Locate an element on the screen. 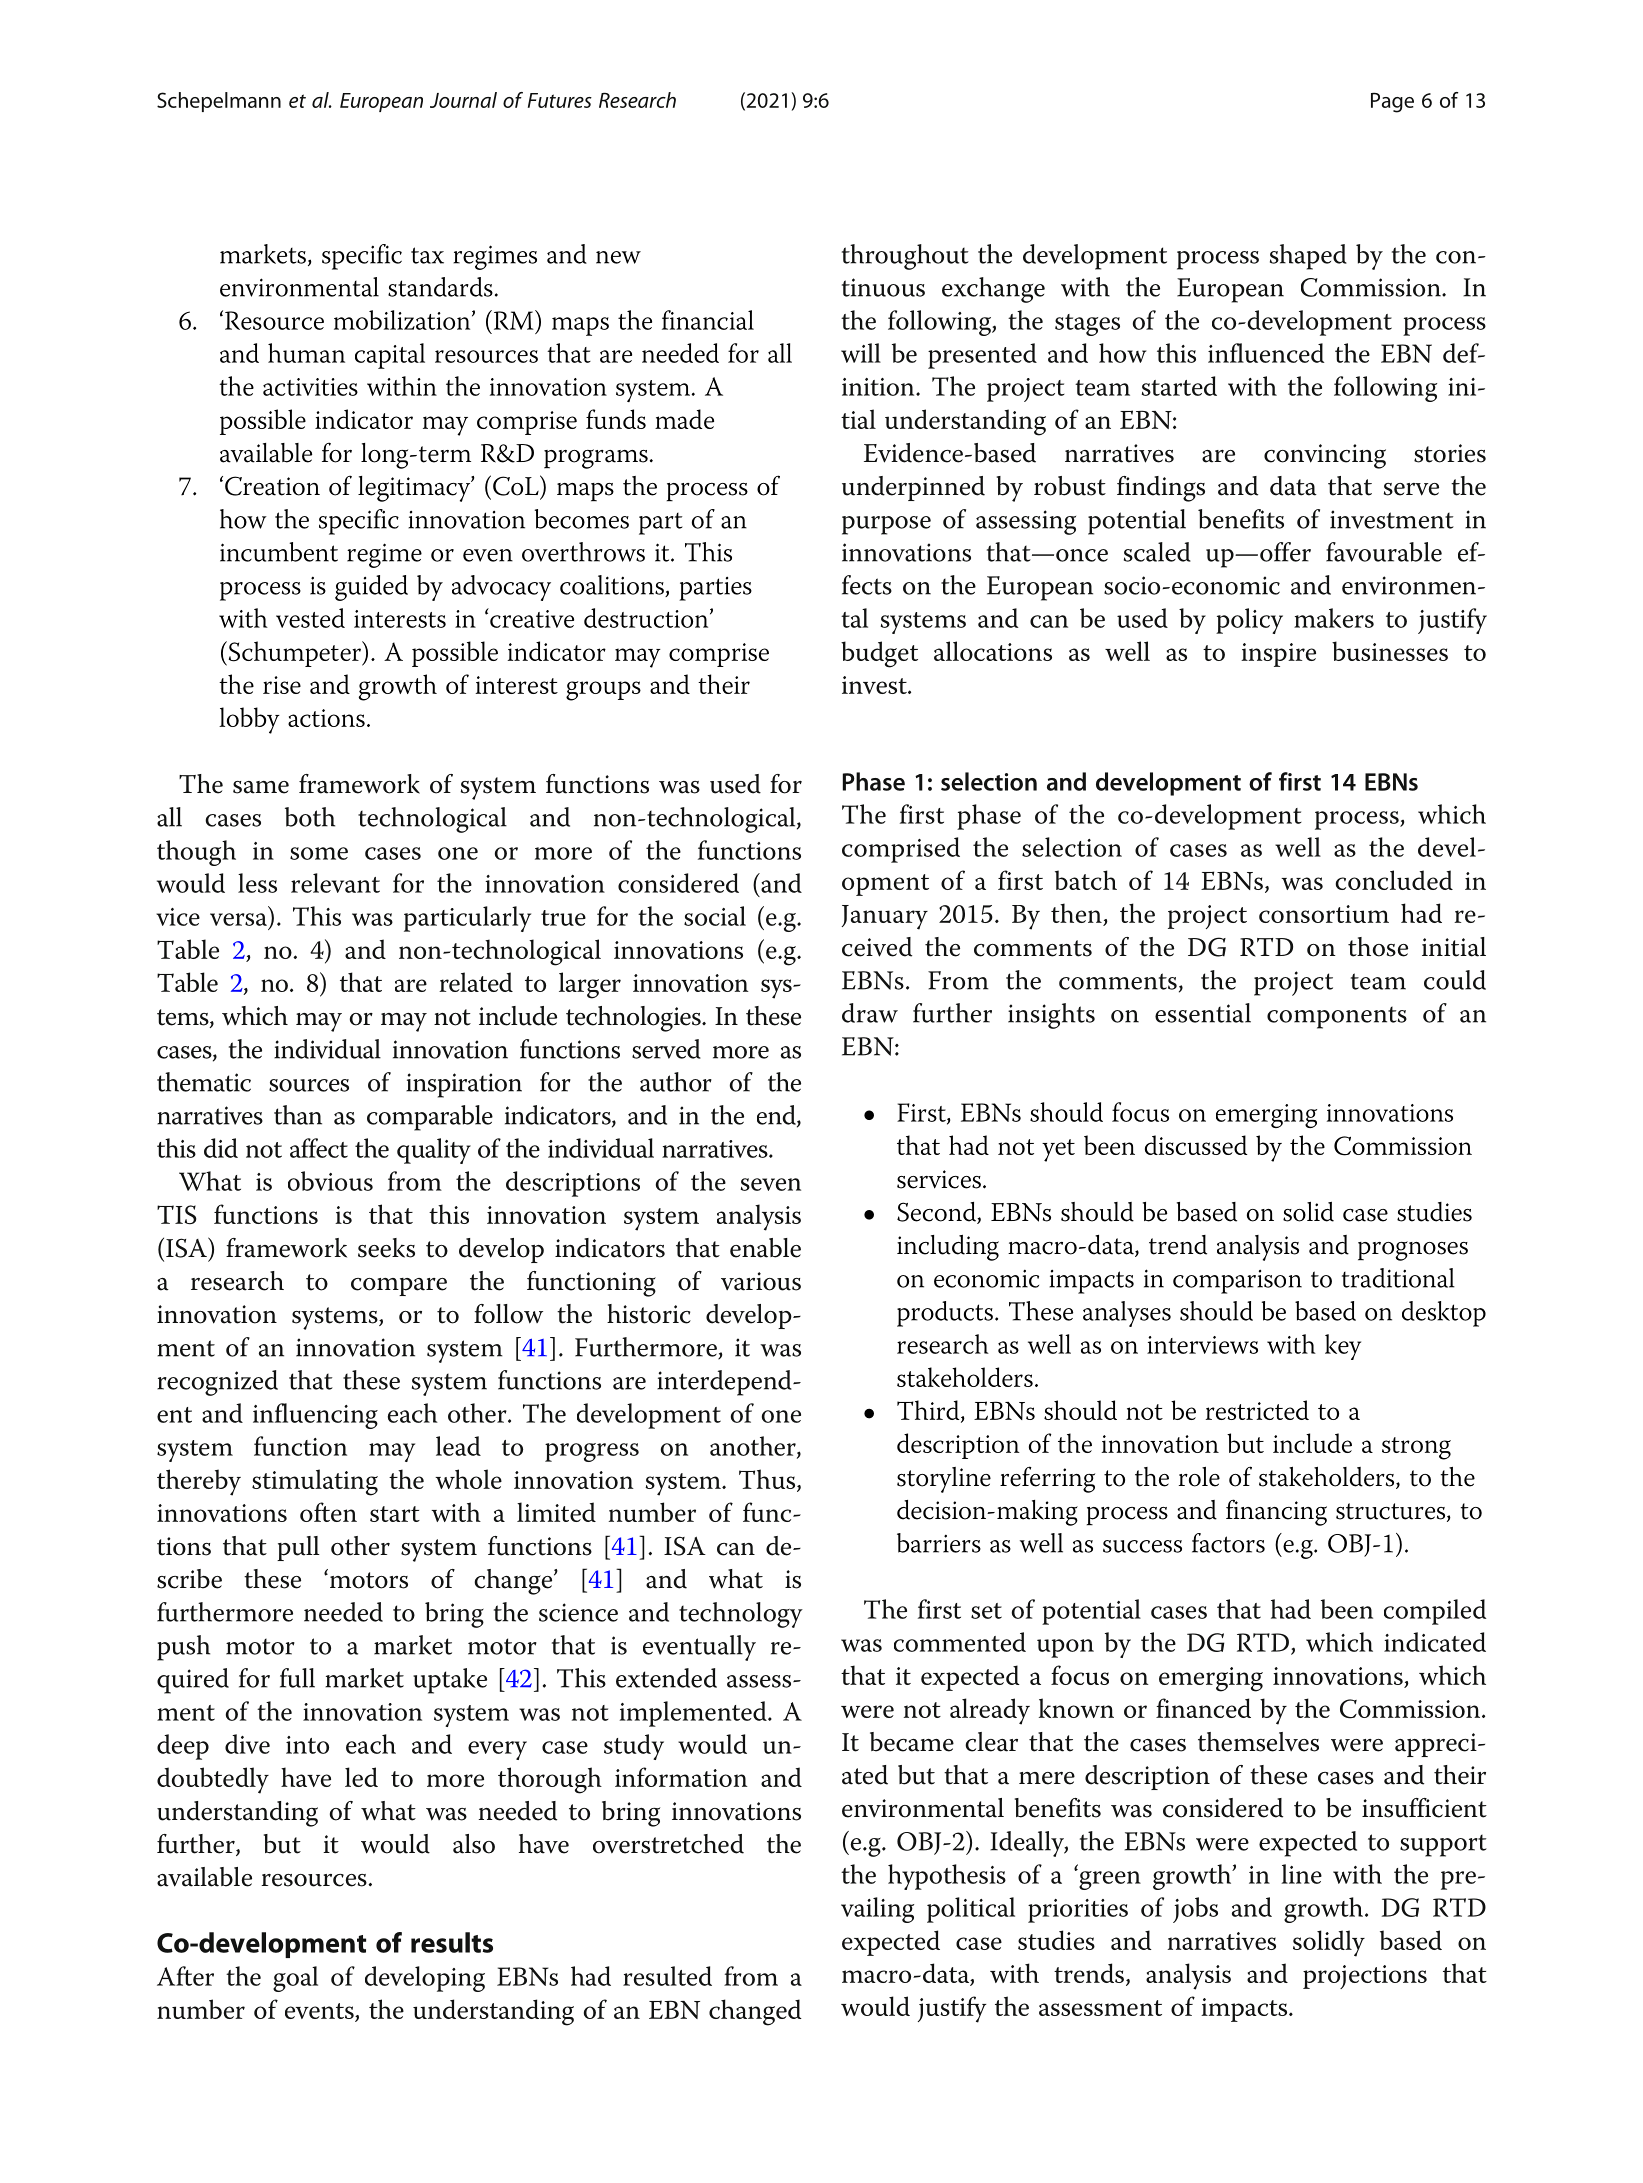 The image size is (1643, 2183). throughout is located at coordinates (905, 257).
